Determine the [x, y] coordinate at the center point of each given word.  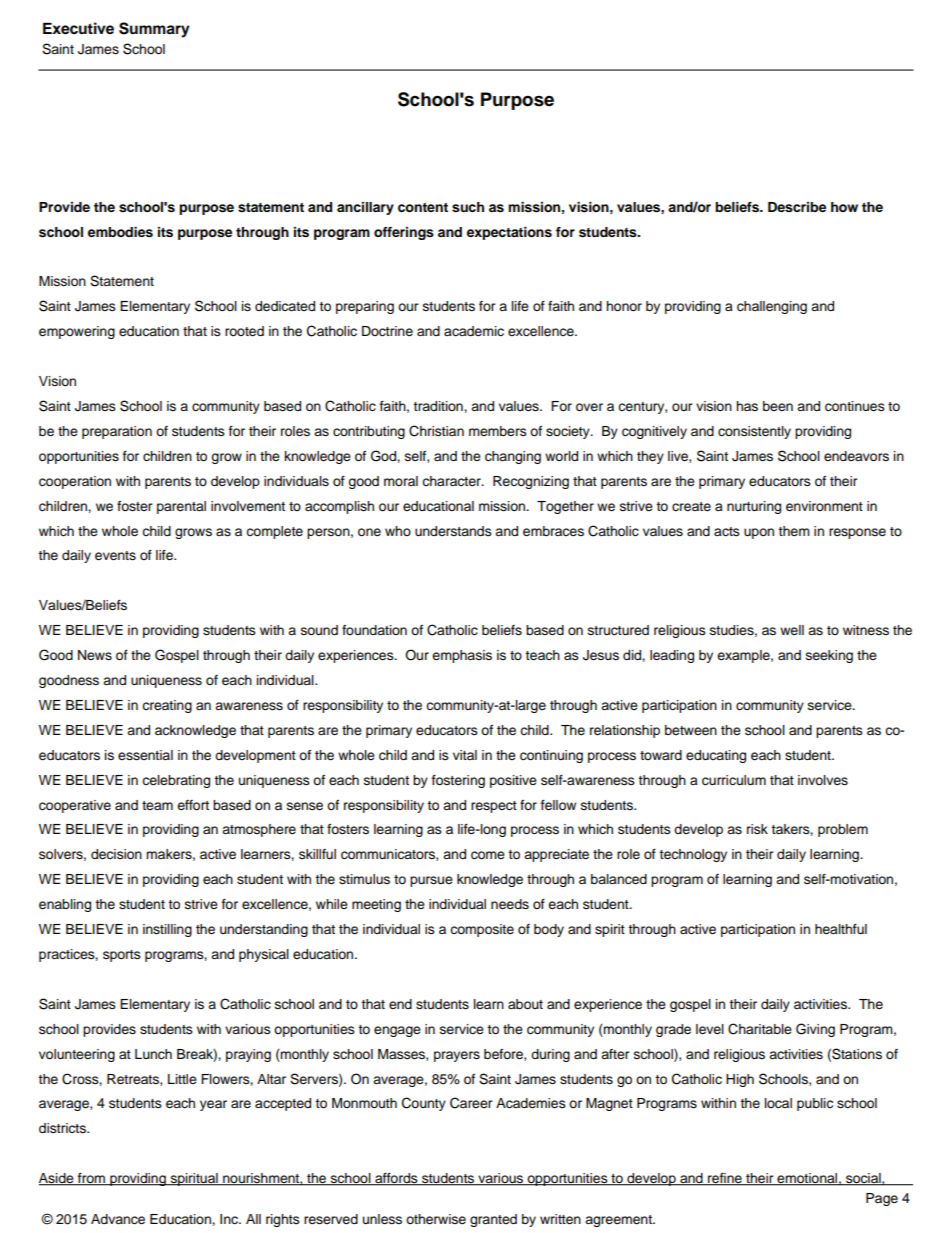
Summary [154, 30]
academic [474, 331]
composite [482, 930]
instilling [167, 930]
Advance [118, 1219]
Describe [797, 207]
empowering [77, 332]
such [468, 207]
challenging [772, 307]
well [792, 630]
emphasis [462, 656]
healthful [841, 929]
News [95, 655]
